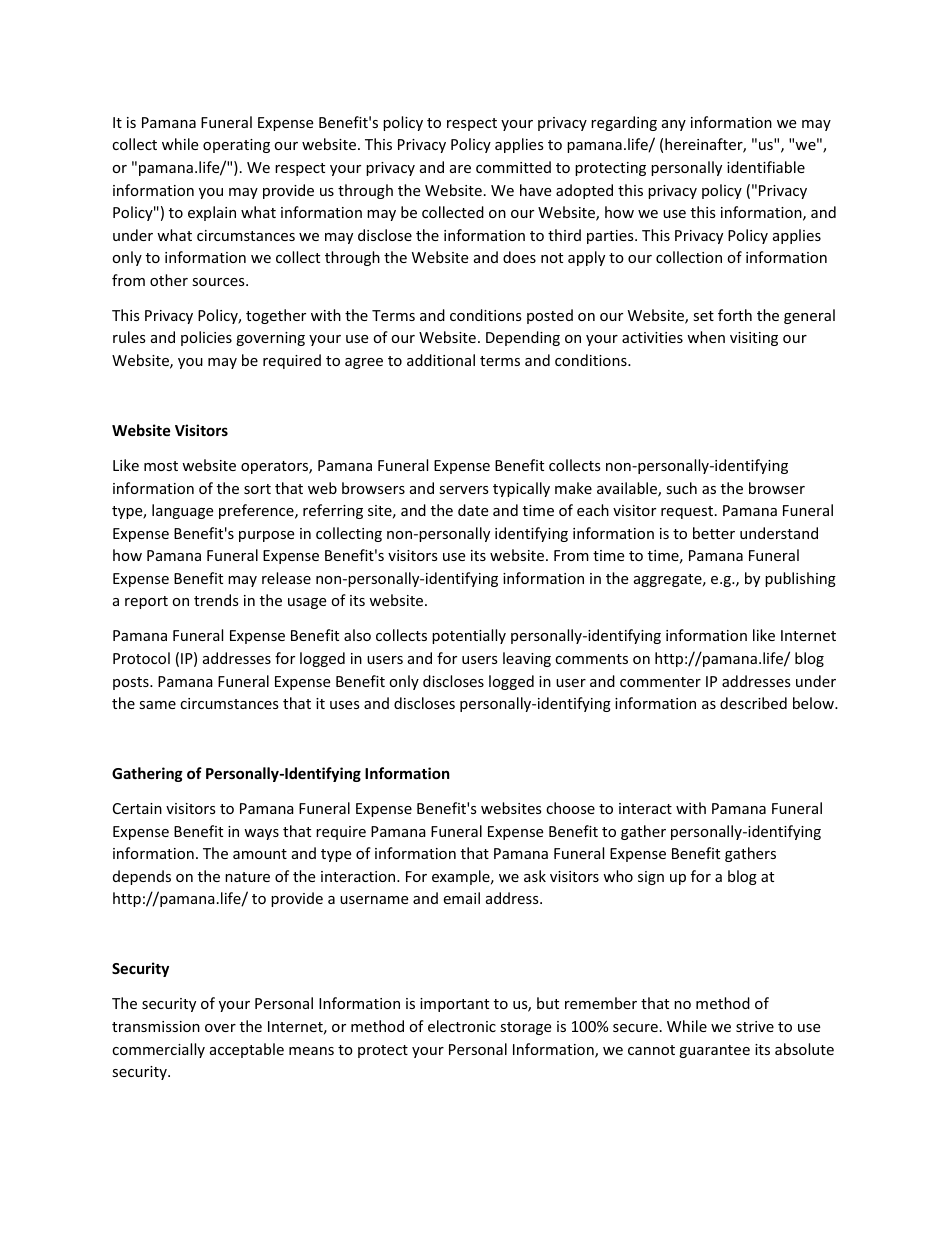 The width and height of the image is (952, 1233). I want to click on potentially, so click(469, 636).
